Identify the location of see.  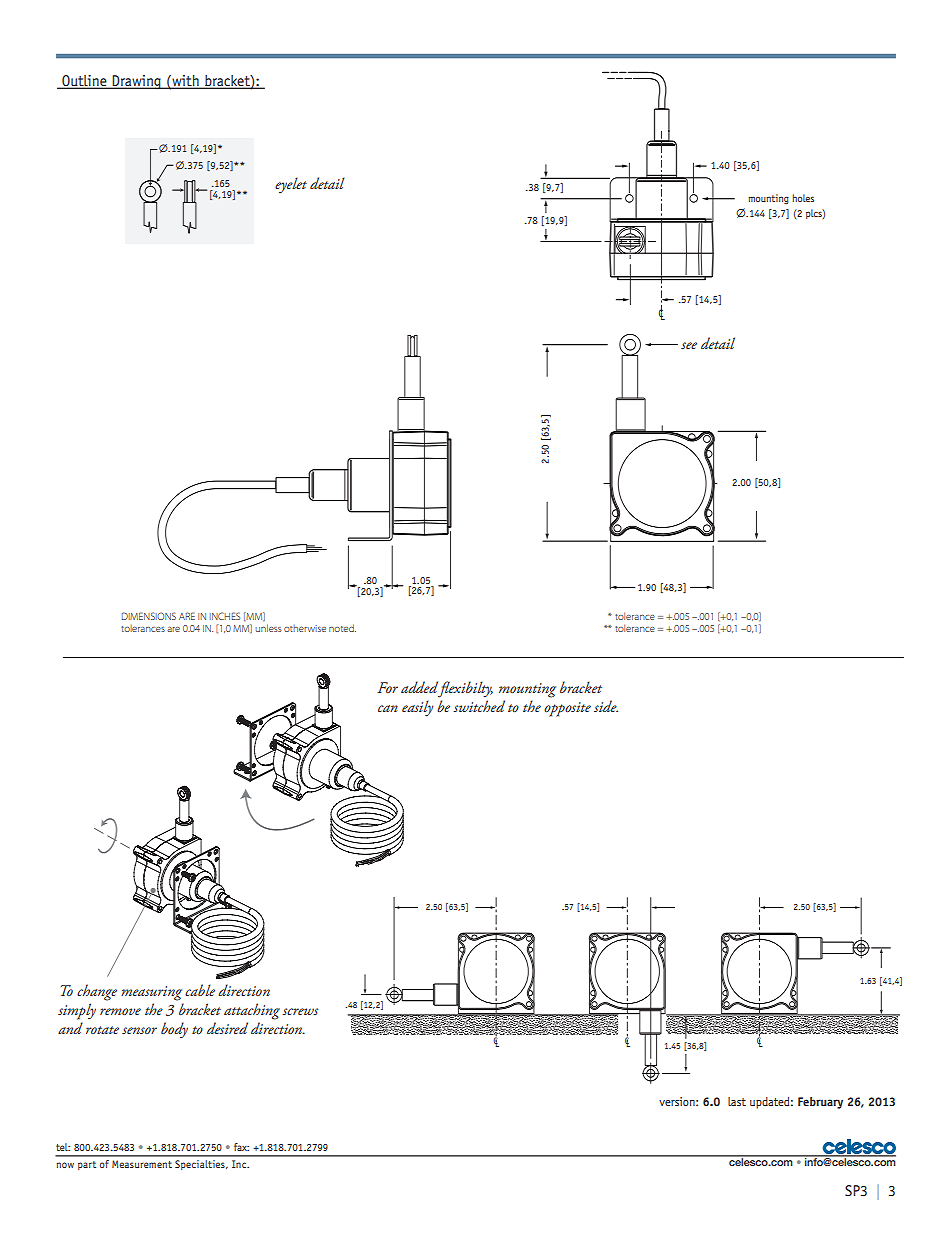
(689, 345).
